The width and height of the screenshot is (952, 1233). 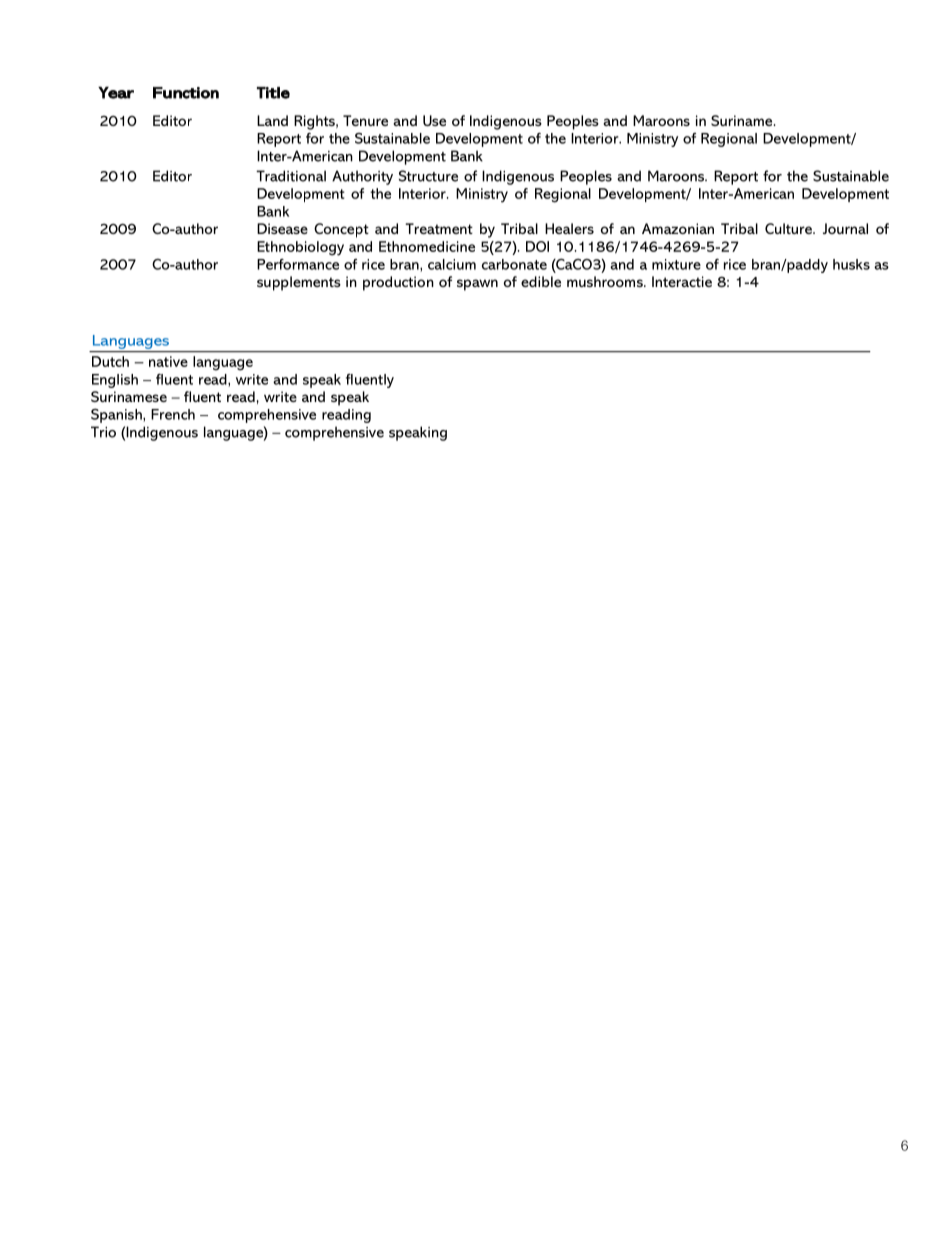 I want to click on spawn, so click(x=477, y=285).
